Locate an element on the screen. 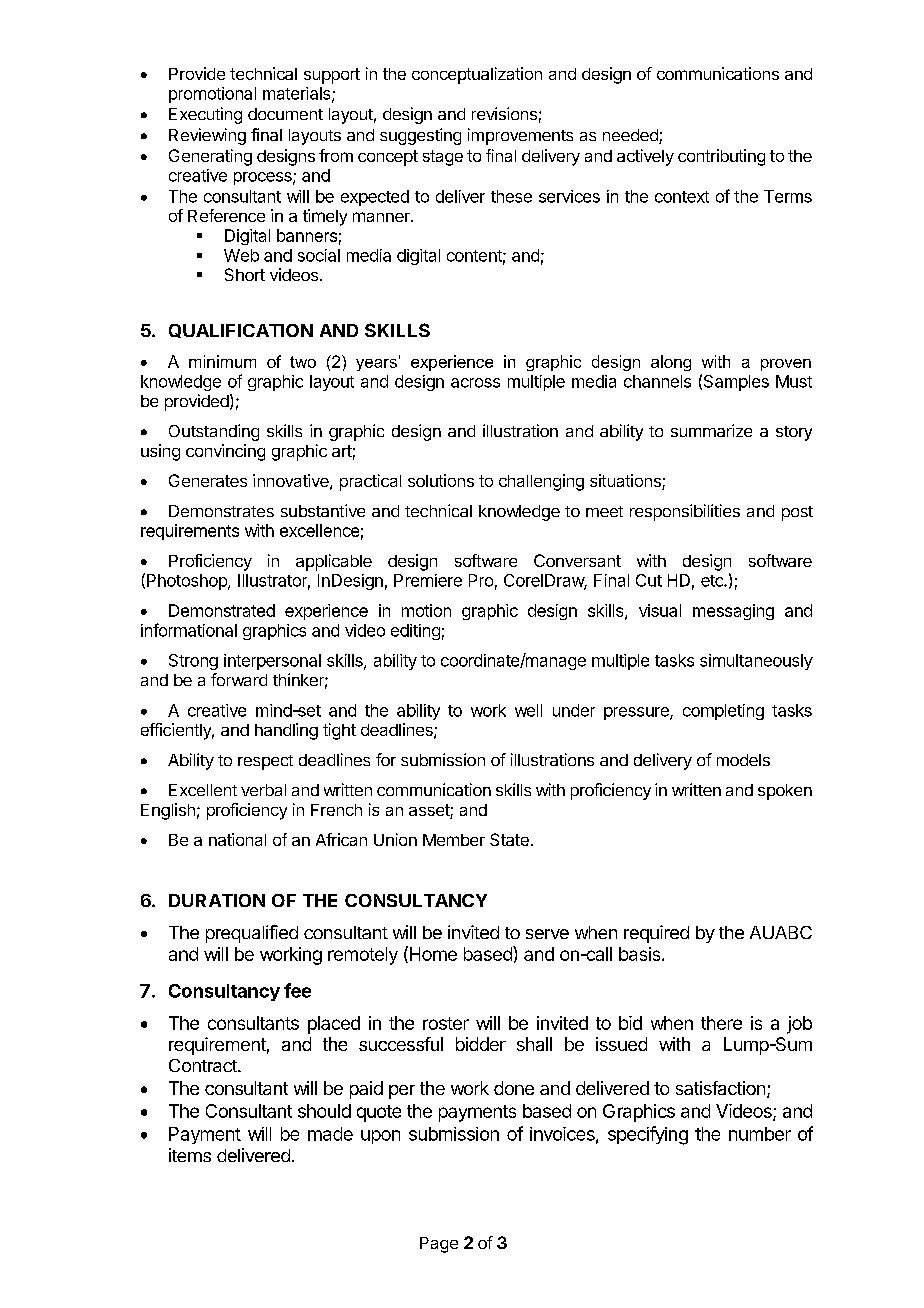  Page is located at coordinates (439, 1245).
